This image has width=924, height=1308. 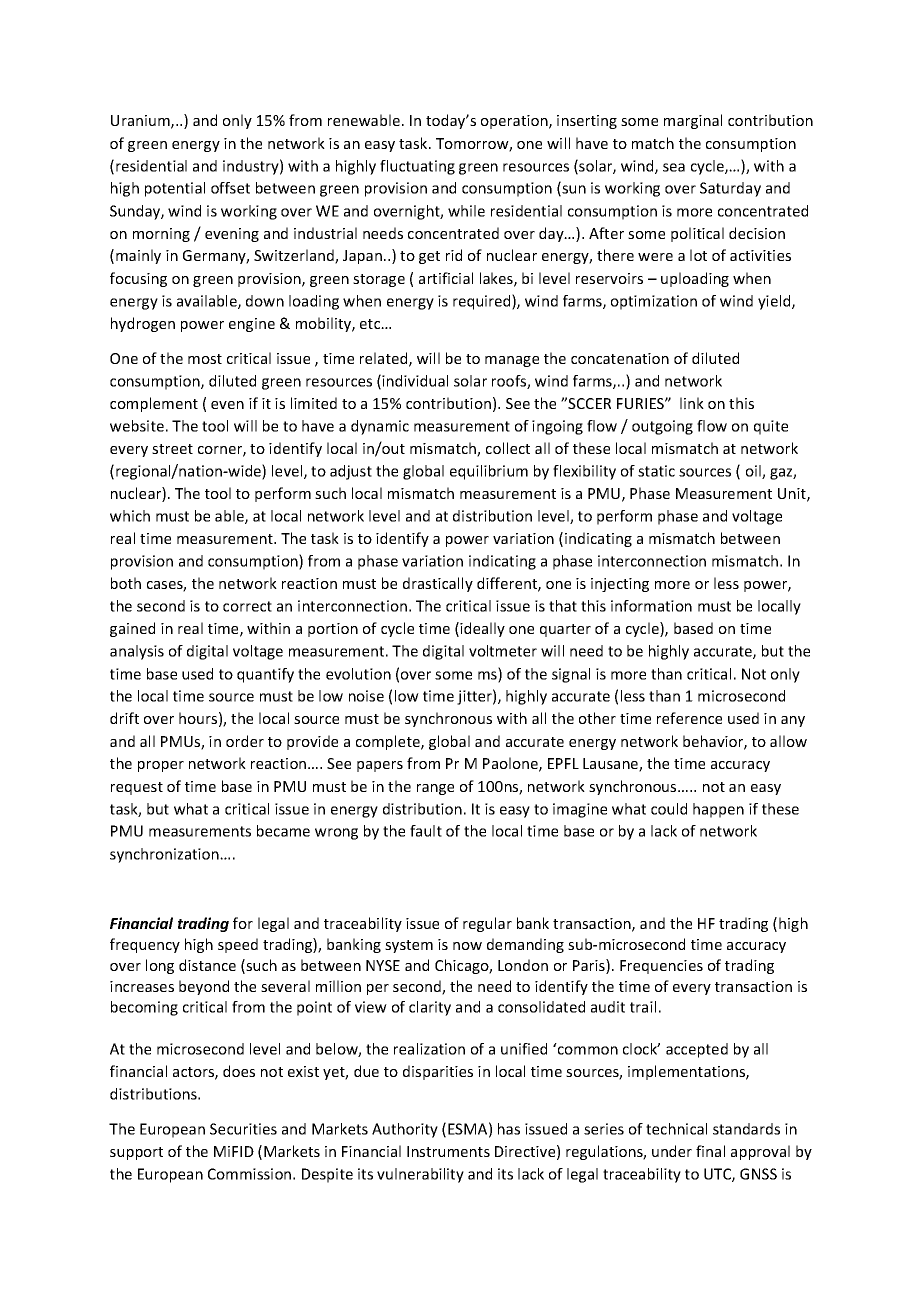 I want to click on Instruments, so click(x=448, y=1151).
